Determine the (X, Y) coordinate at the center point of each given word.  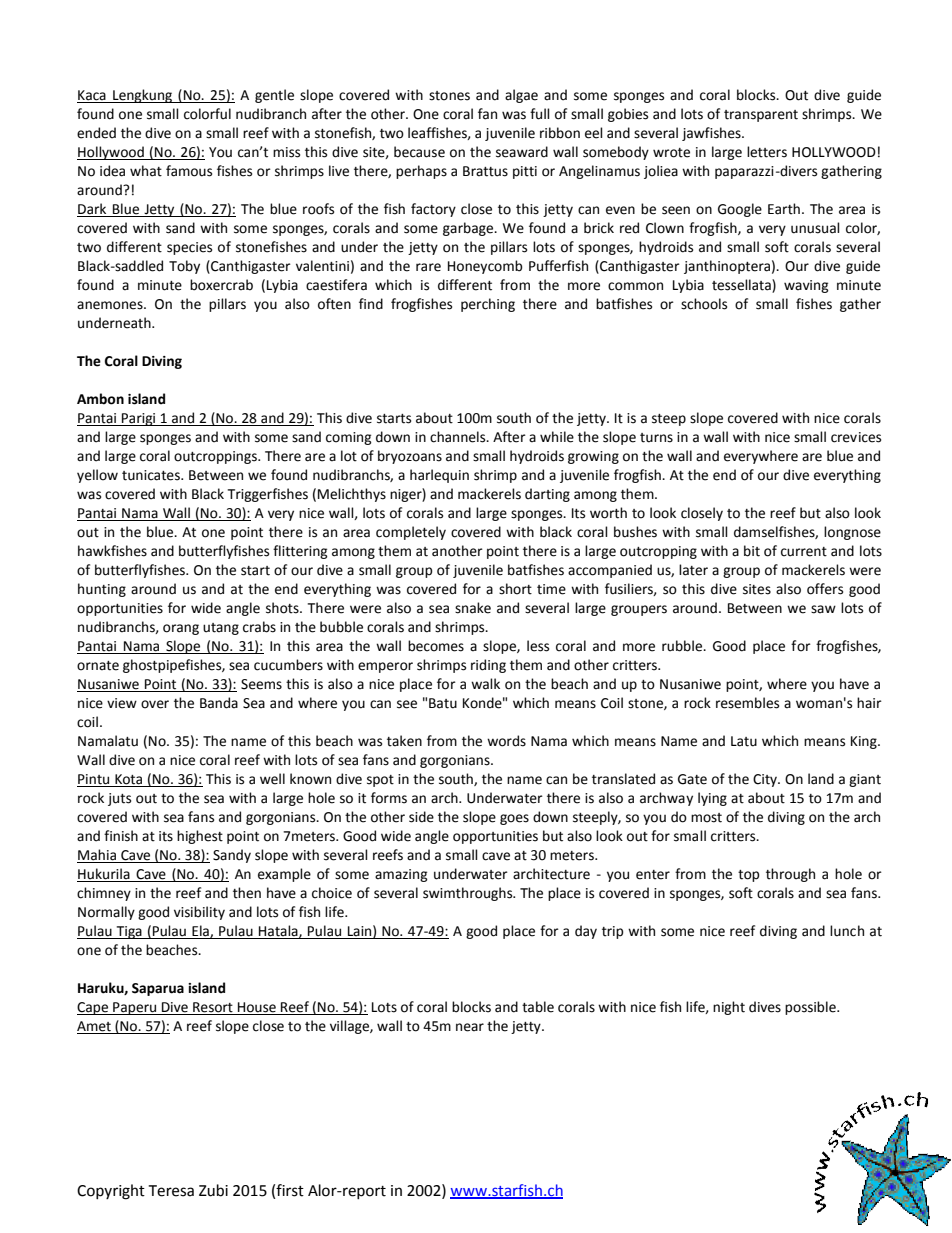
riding (488, 666)
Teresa (171, 1191)
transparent (761, 116)
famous (189, 171)
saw (823, 609)
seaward (522, 152)
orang (181, 629)
